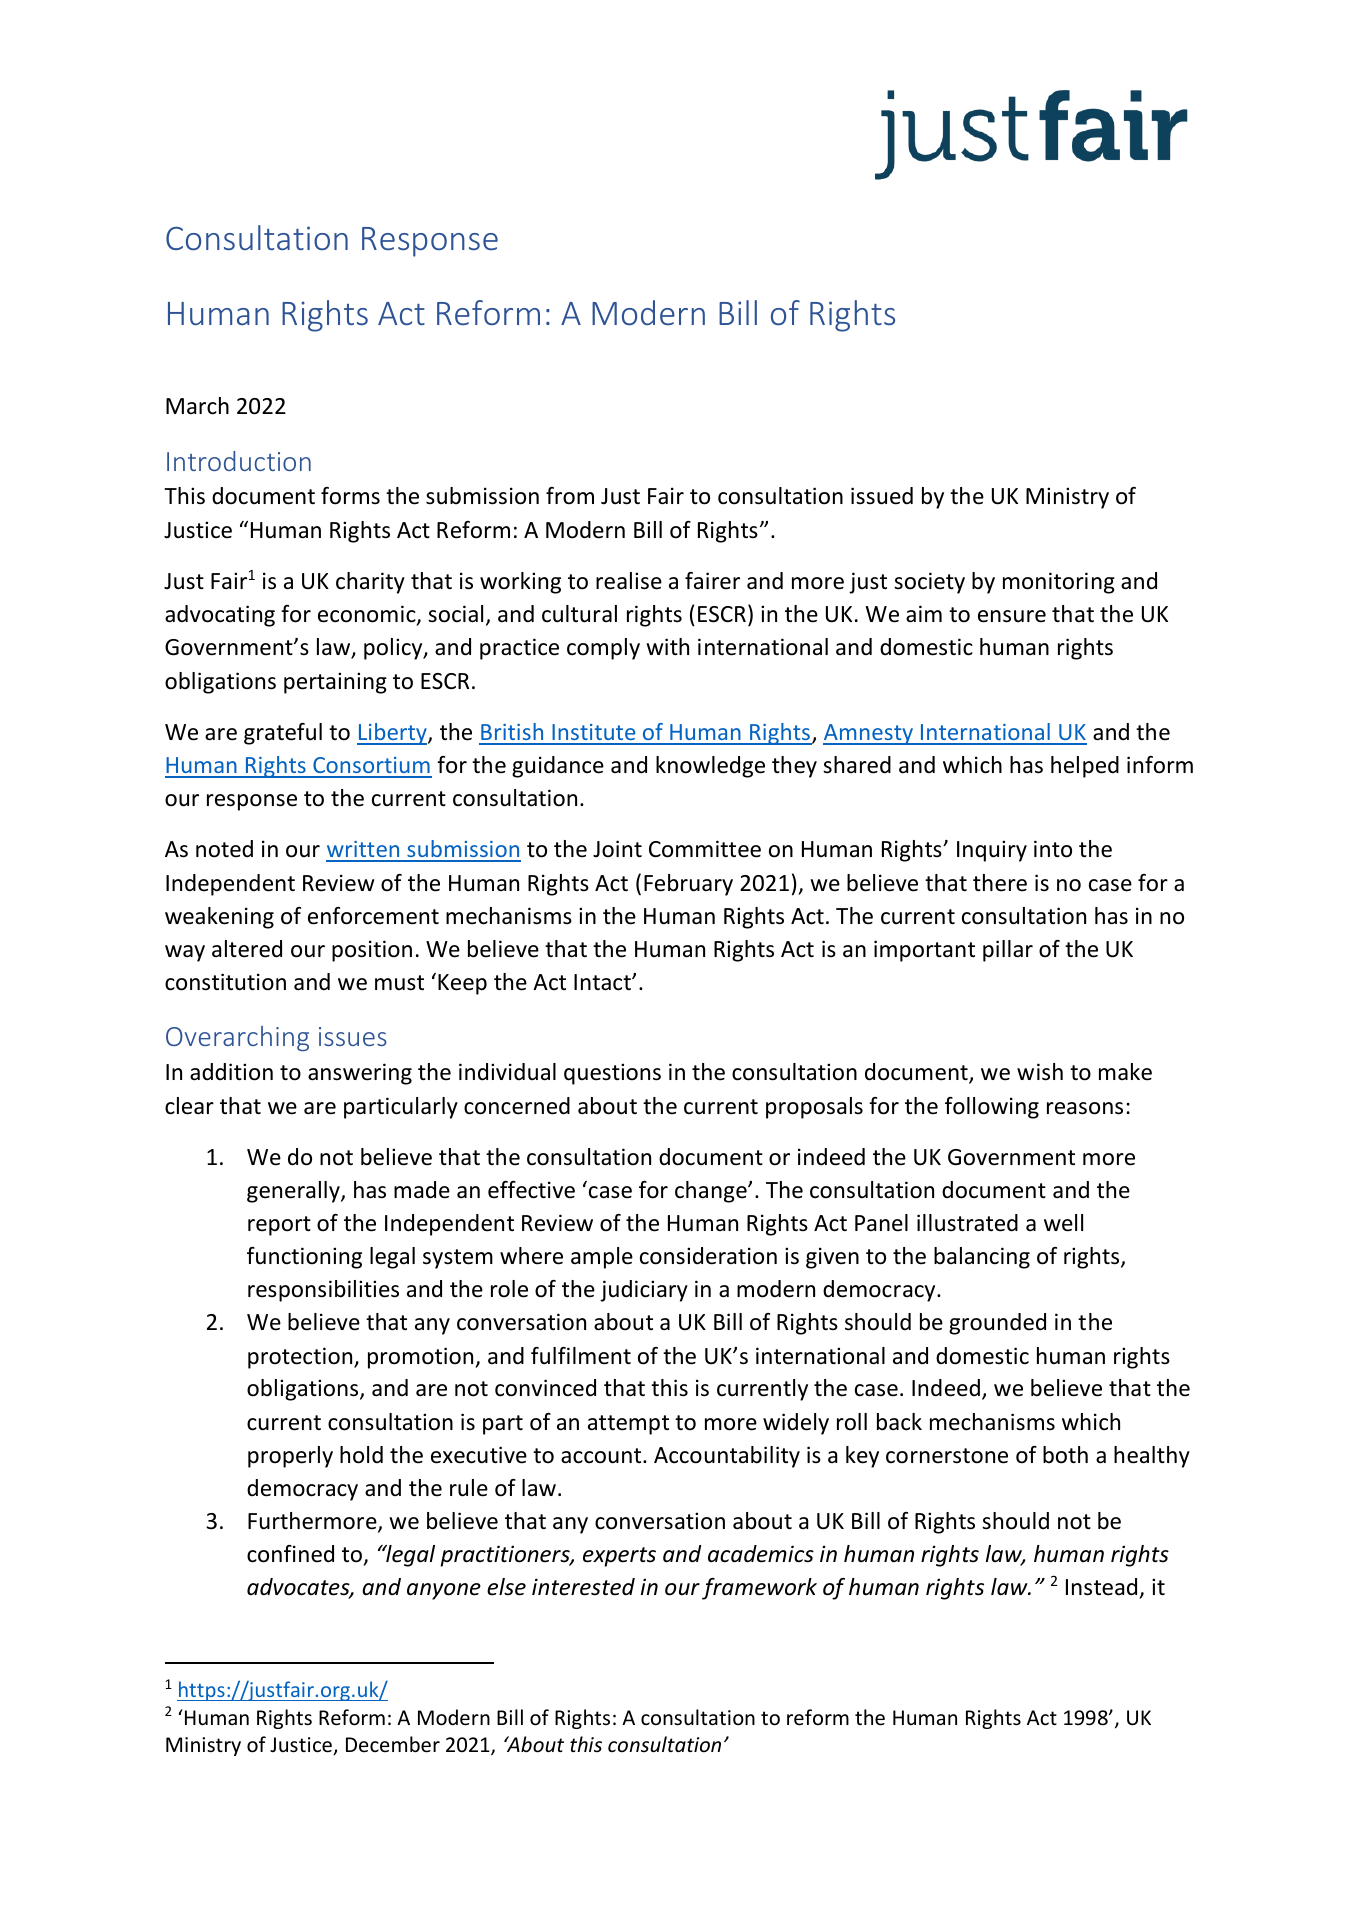  Describe the element at coordinates (882, 496) in the document. I see `issued` at that location.
